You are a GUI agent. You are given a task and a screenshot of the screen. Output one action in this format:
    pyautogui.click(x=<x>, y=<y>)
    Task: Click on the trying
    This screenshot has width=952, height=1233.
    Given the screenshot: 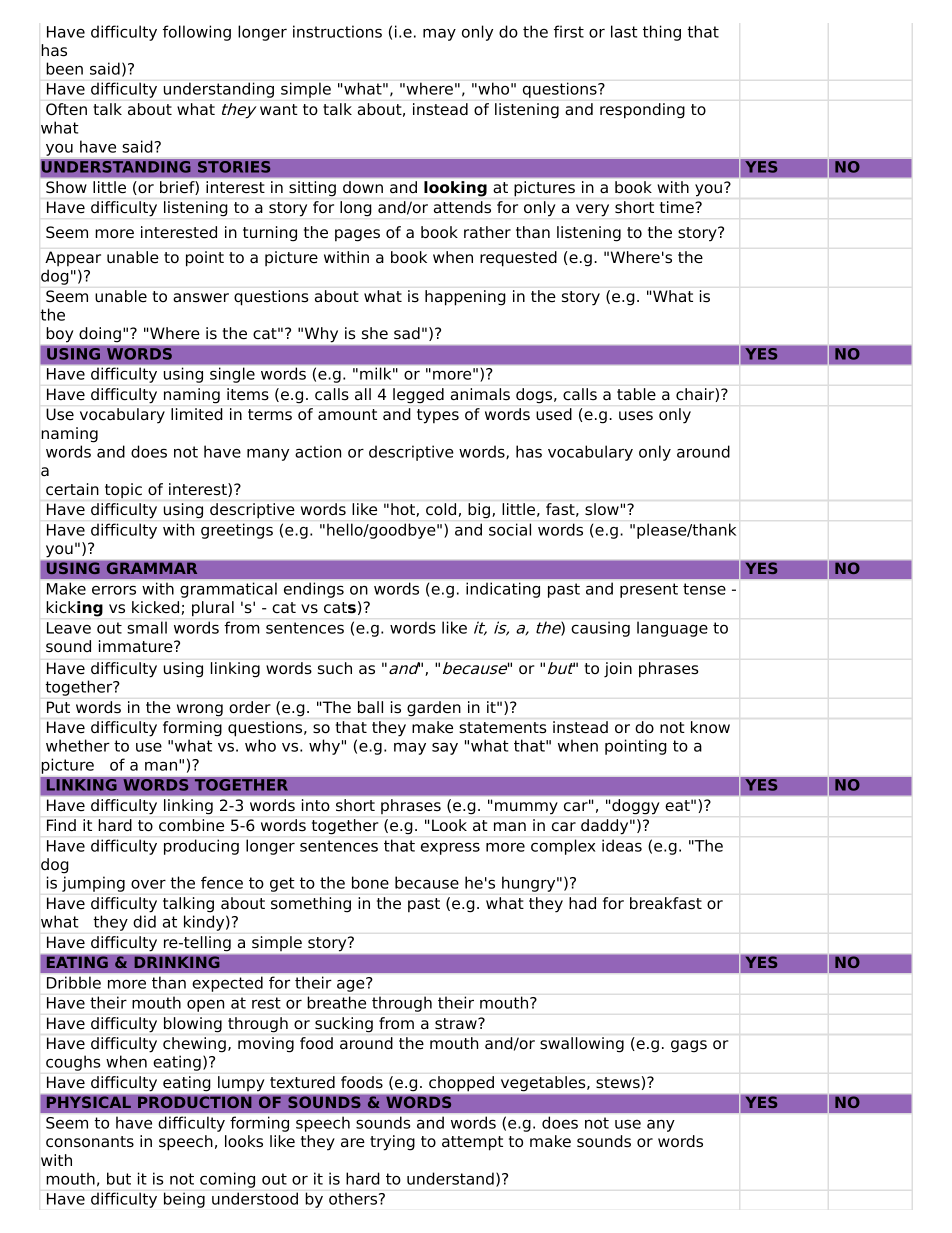 What is the action you would take?
    pyautogui.click(x=392, y=1143)
